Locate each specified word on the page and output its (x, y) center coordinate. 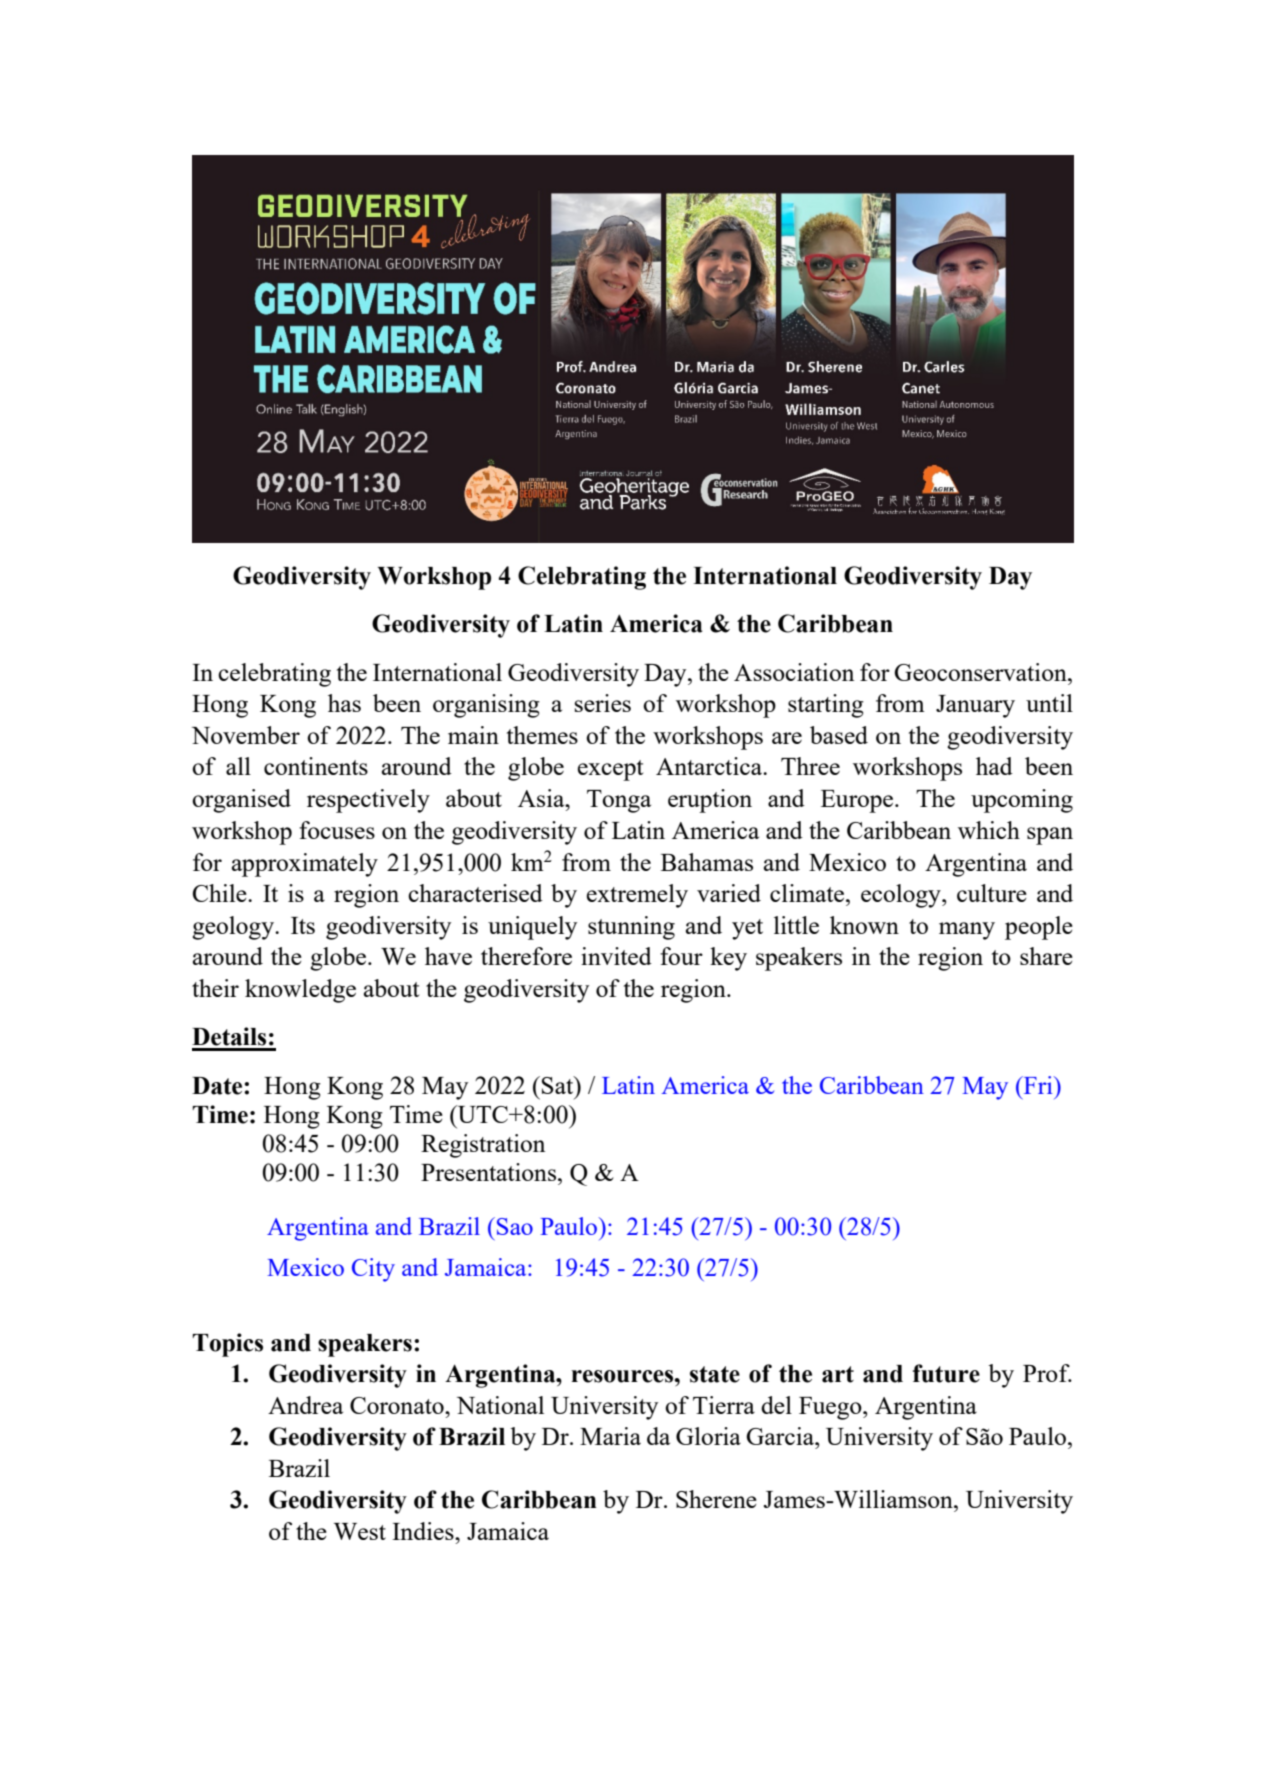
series (603, 703)
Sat (559, 1085)
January (975, 706)
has (344, 703)
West (360, 1531)
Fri (1038, 1085)
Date (218, 1086)
